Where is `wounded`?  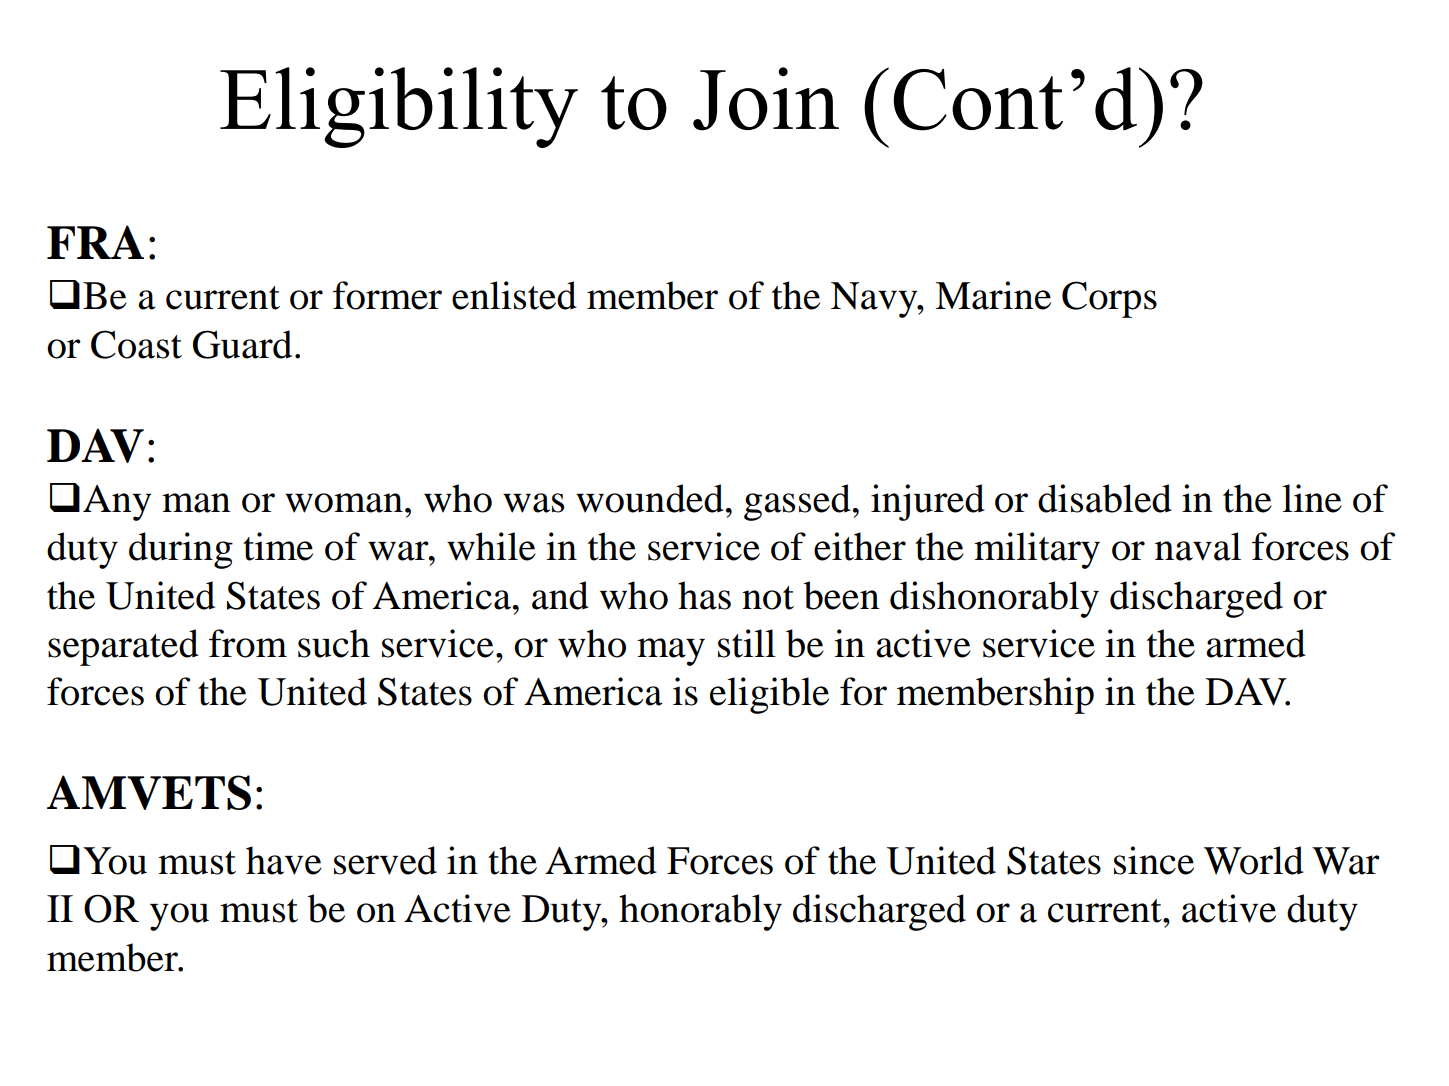
wounded is located at coordinates (650, 498).
